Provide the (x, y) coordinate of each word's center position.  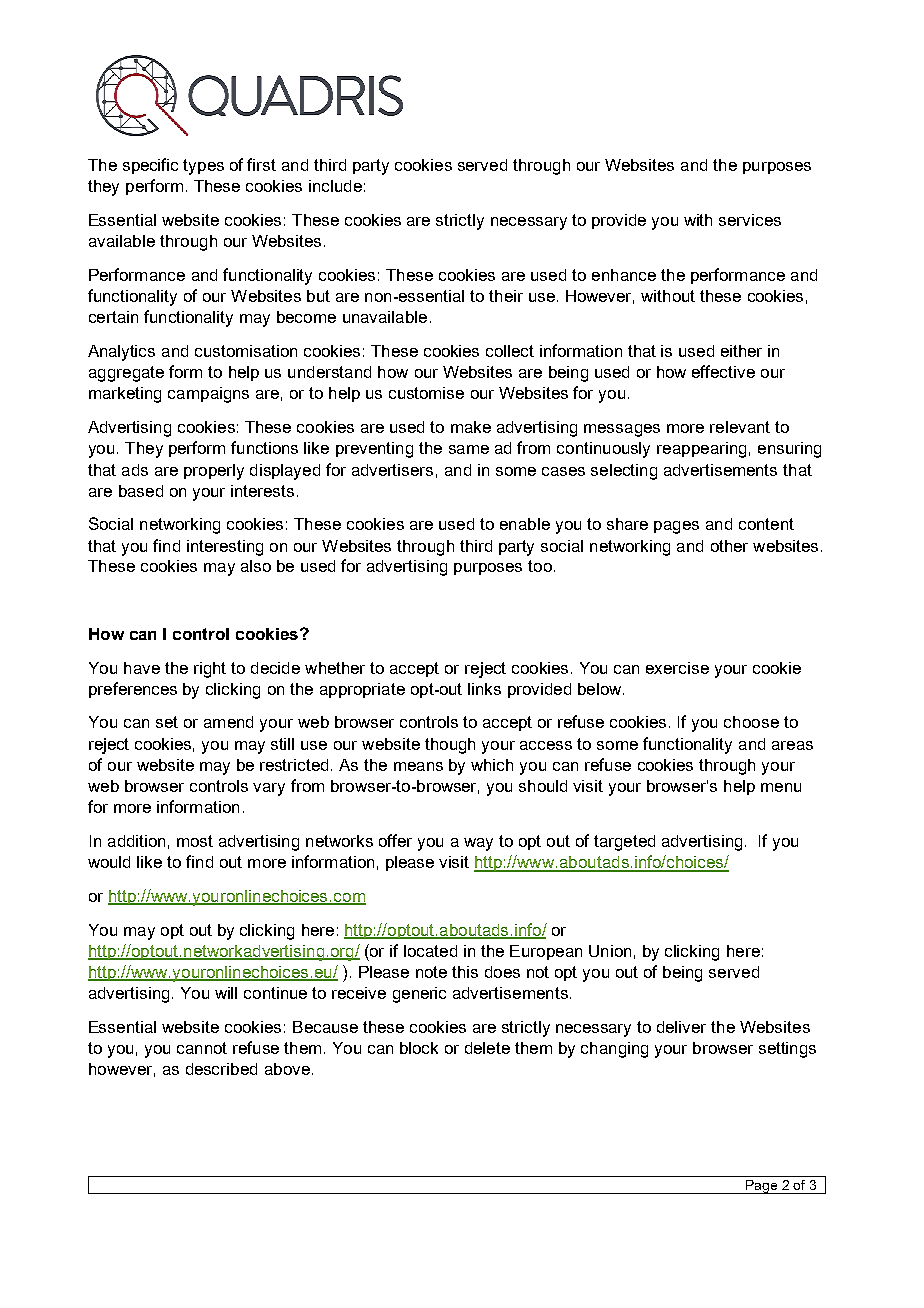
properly (214, 472)
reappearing (701, 450)
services (750, 220)
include (335, 186)
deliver (681, 1027)
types (203, 167)
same (469, 449)
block (419, 1048)
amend (228, 722)
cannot (202, 1048)
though (450, 746)
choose (751, 722)
